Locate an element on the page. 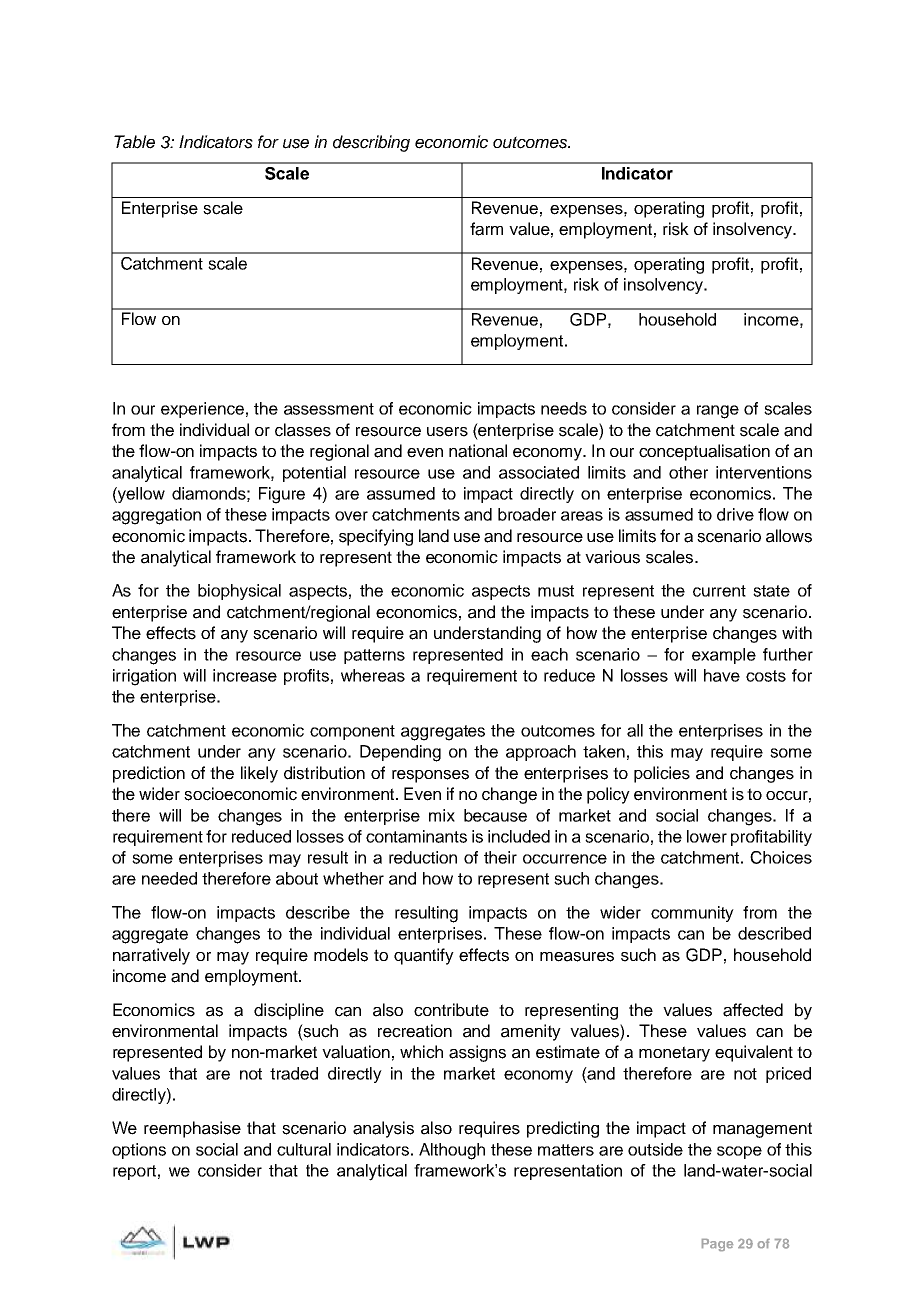 This image has width=924, height=1308. Although is located at coordinates (452, 1151).
